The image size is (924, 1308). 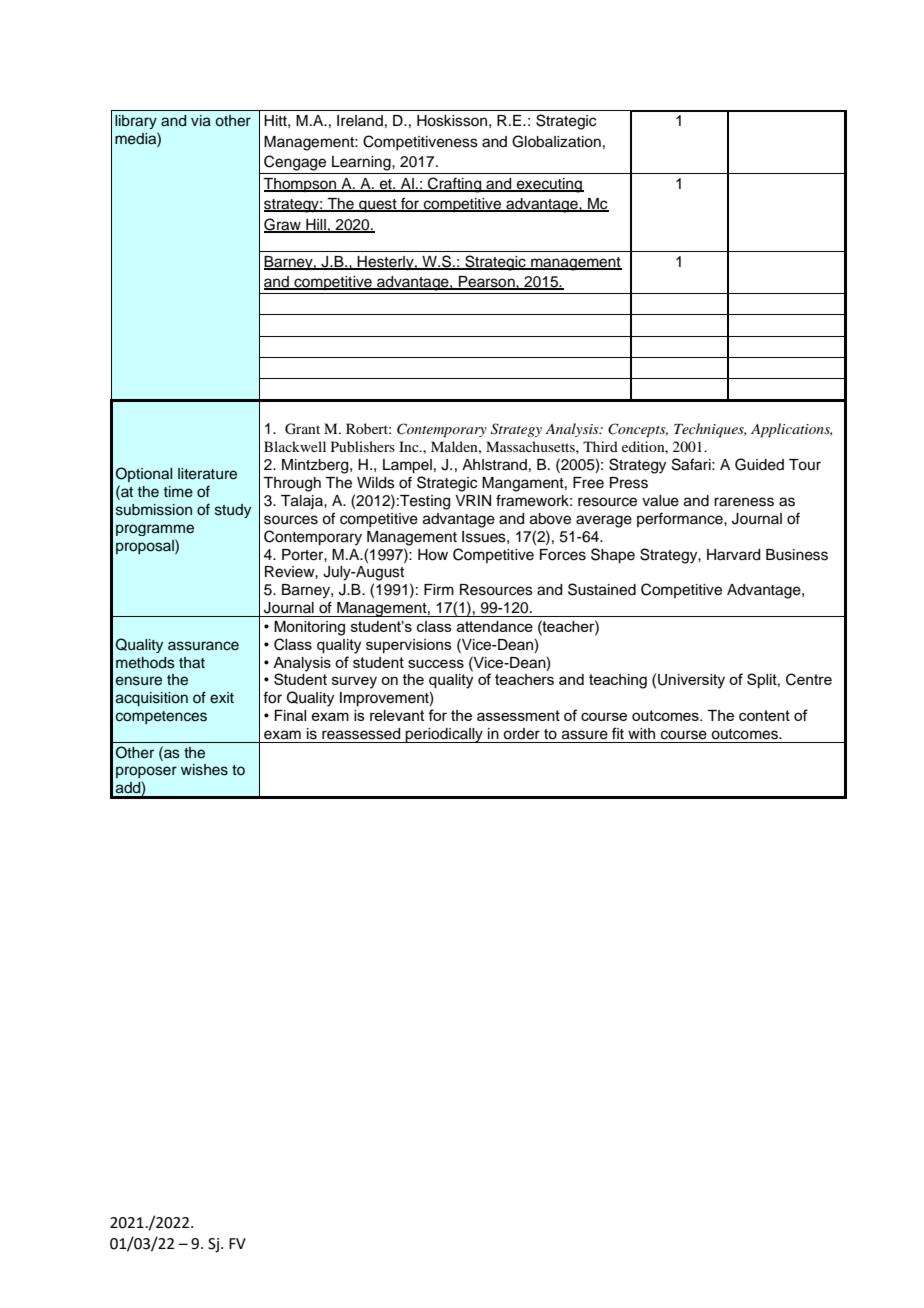 I want to click on Inc, so click(x=410, y=446).
